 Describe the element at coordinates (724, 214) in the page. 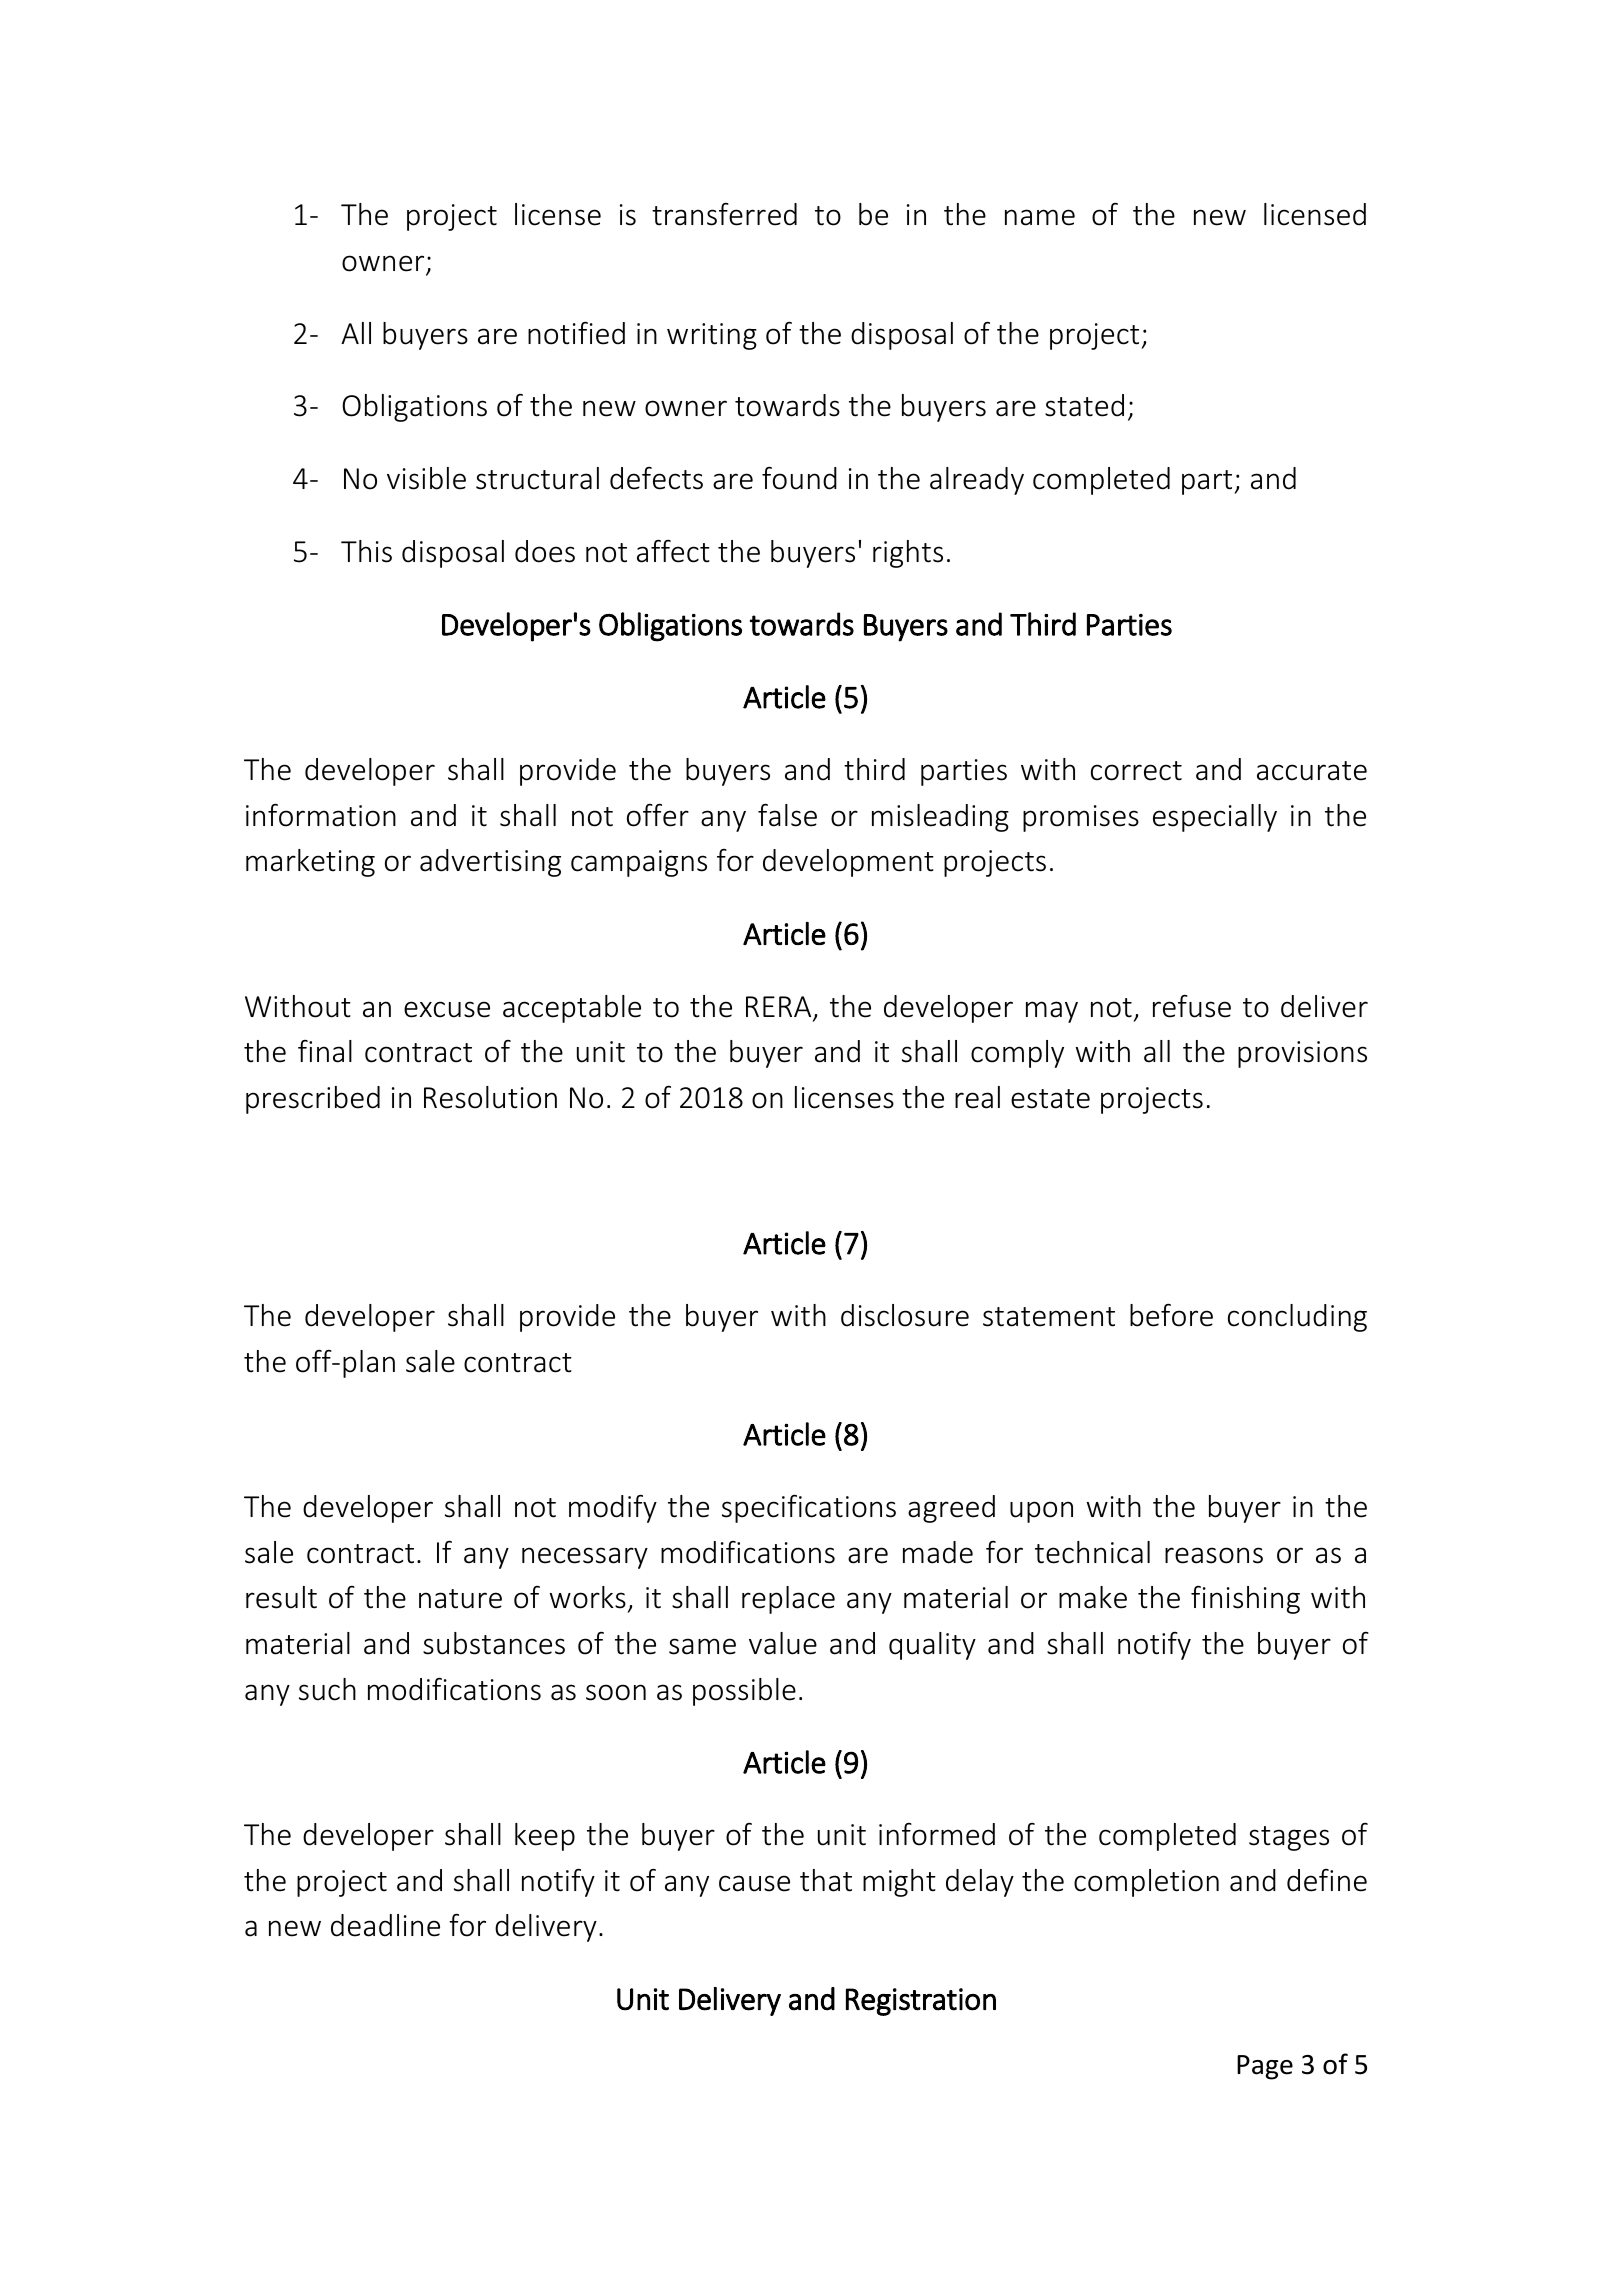

I see `transferred` at that location.
